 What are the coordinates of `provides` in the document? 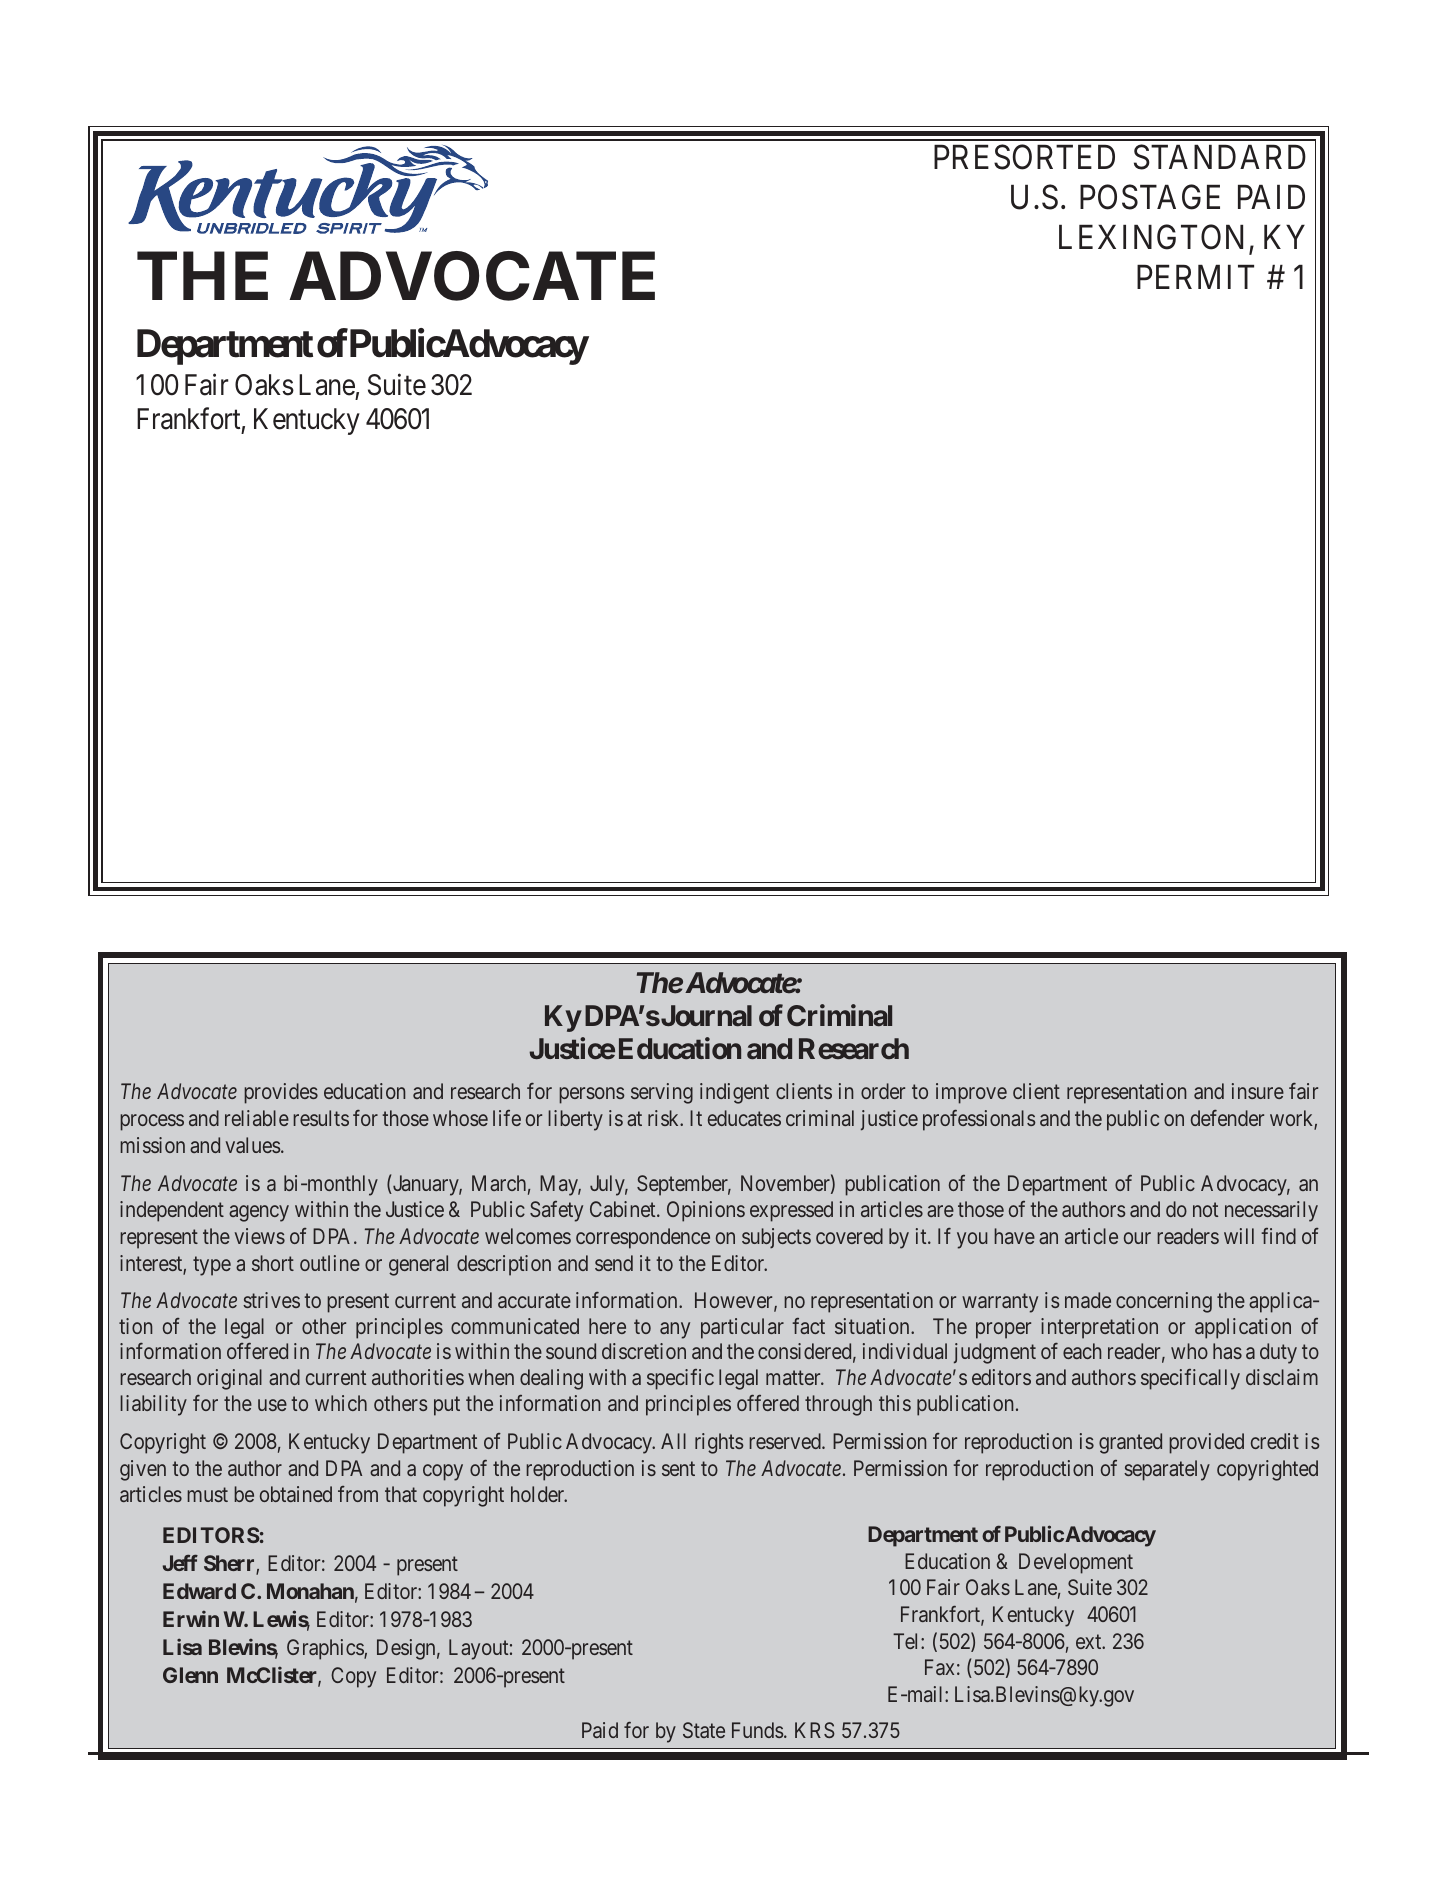 It's located at (281, 1093).
